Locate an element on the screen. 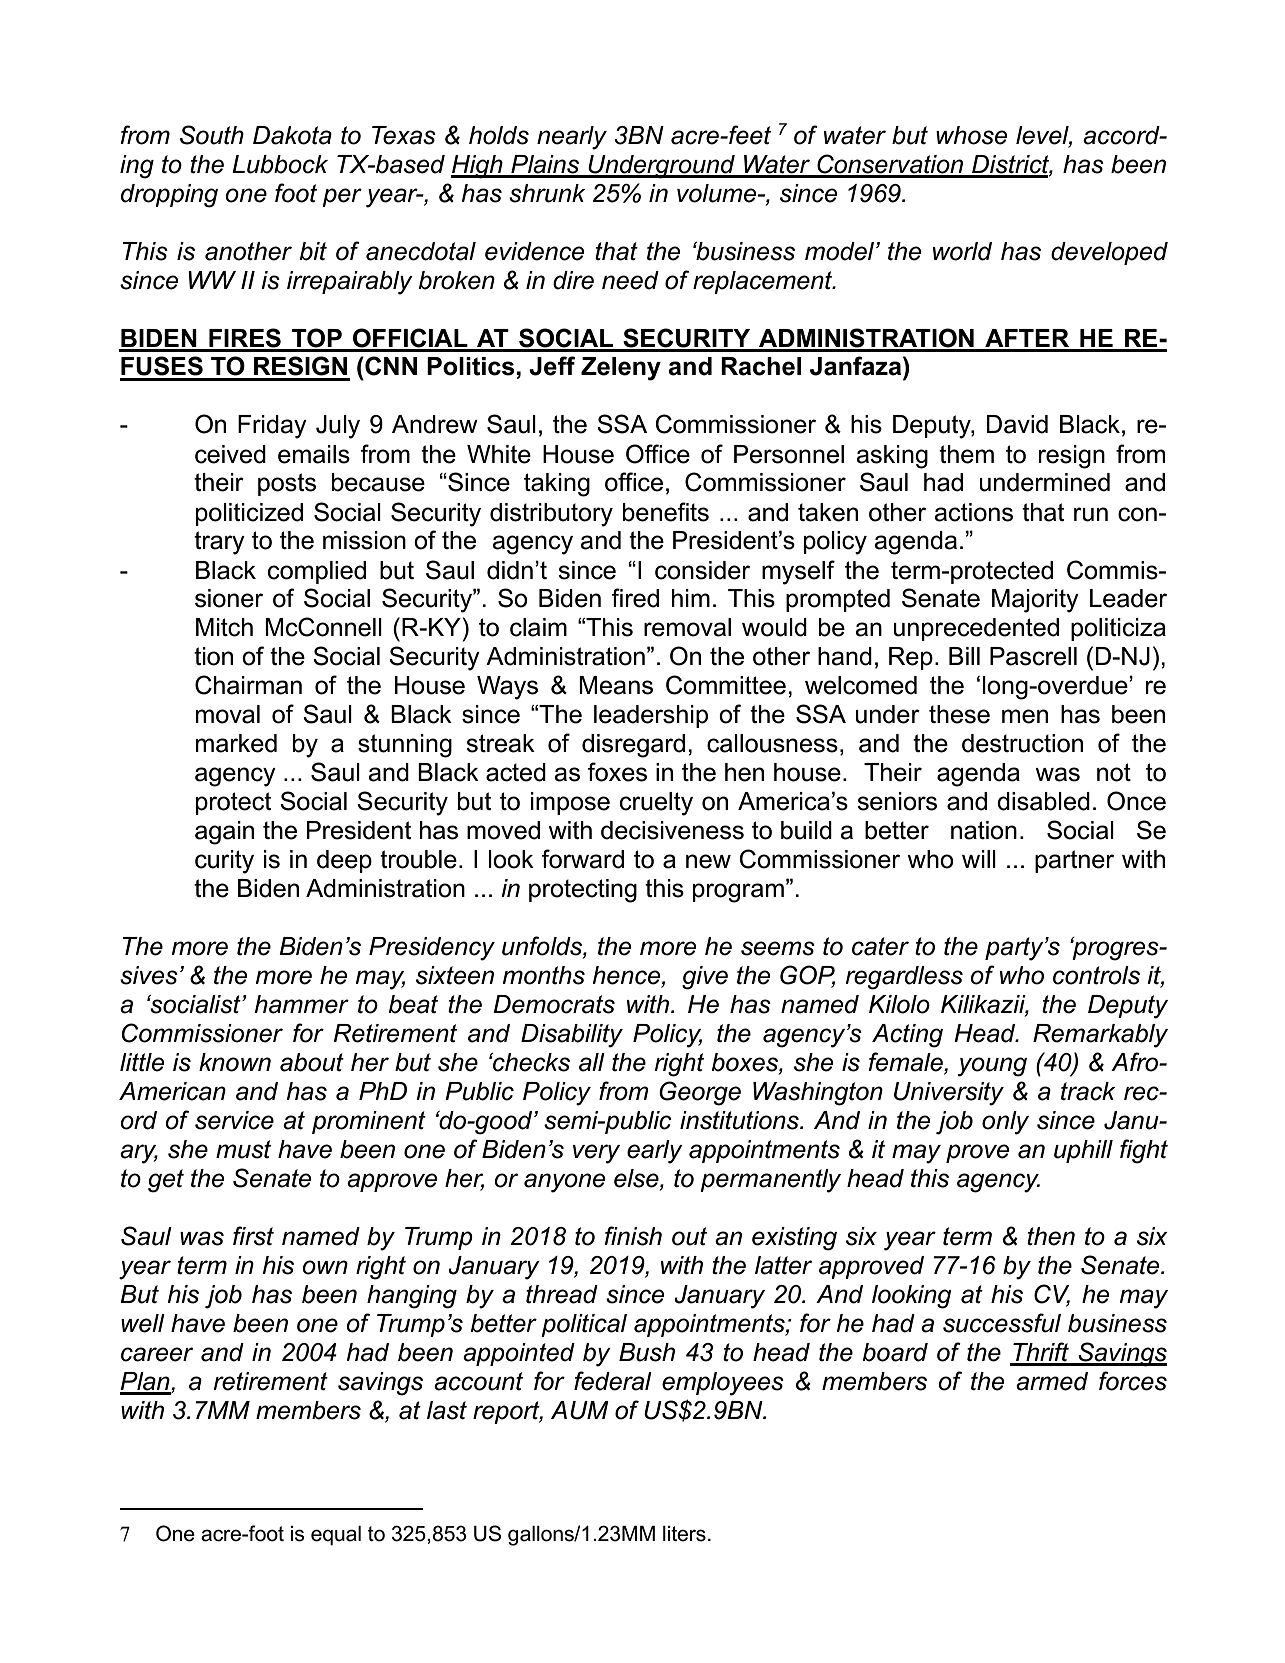 This screenshot has height=1663, width=1285. armed is located at coordinates (1052, 1381).
